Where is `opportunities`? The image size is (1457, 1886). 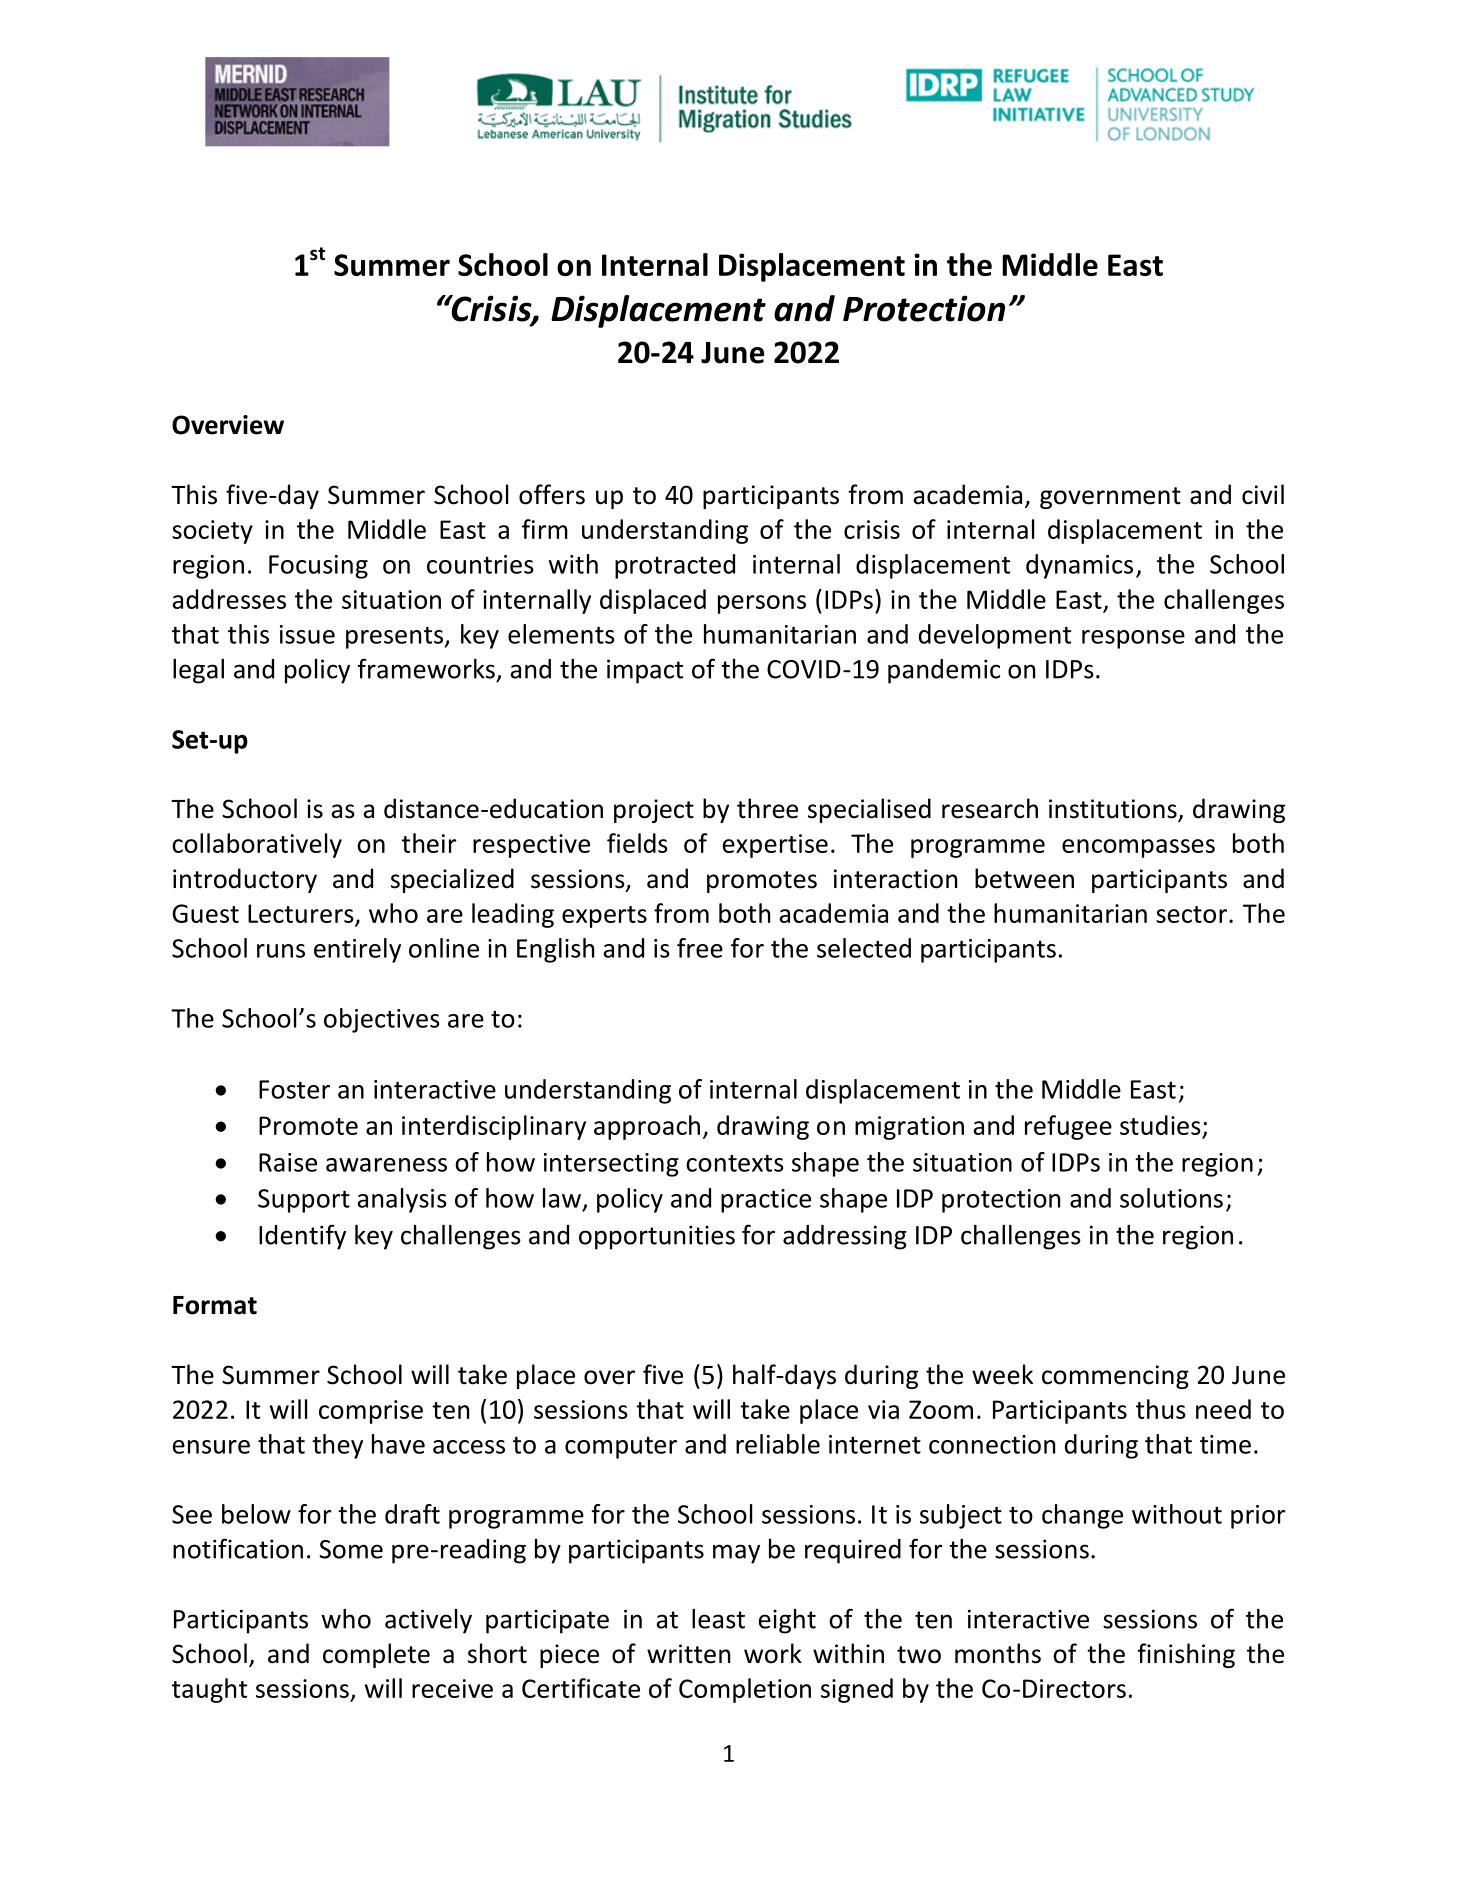 opportunities is located at coordinates (657, 1237).
